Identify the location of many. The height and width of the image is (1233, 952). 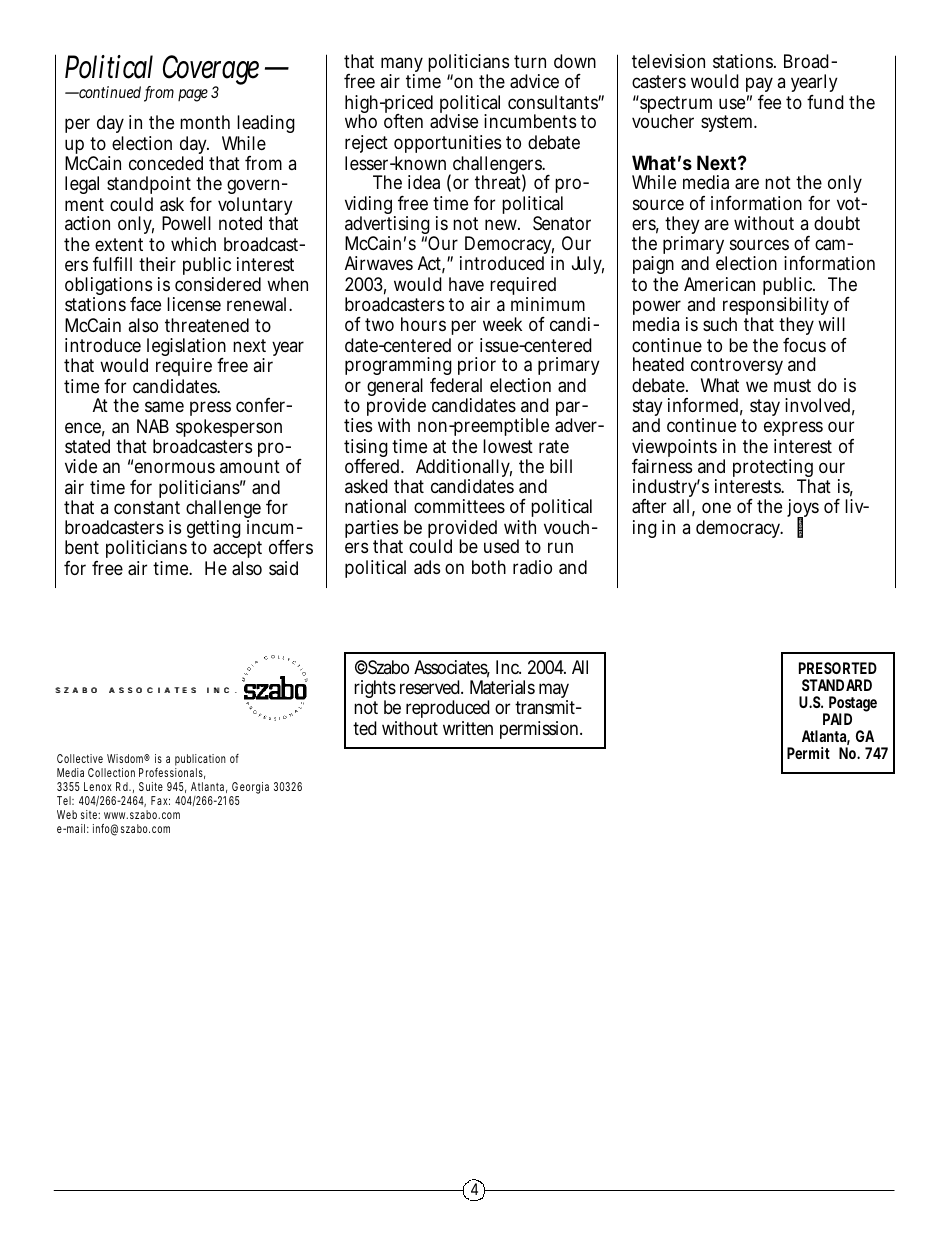
(402, 66).
